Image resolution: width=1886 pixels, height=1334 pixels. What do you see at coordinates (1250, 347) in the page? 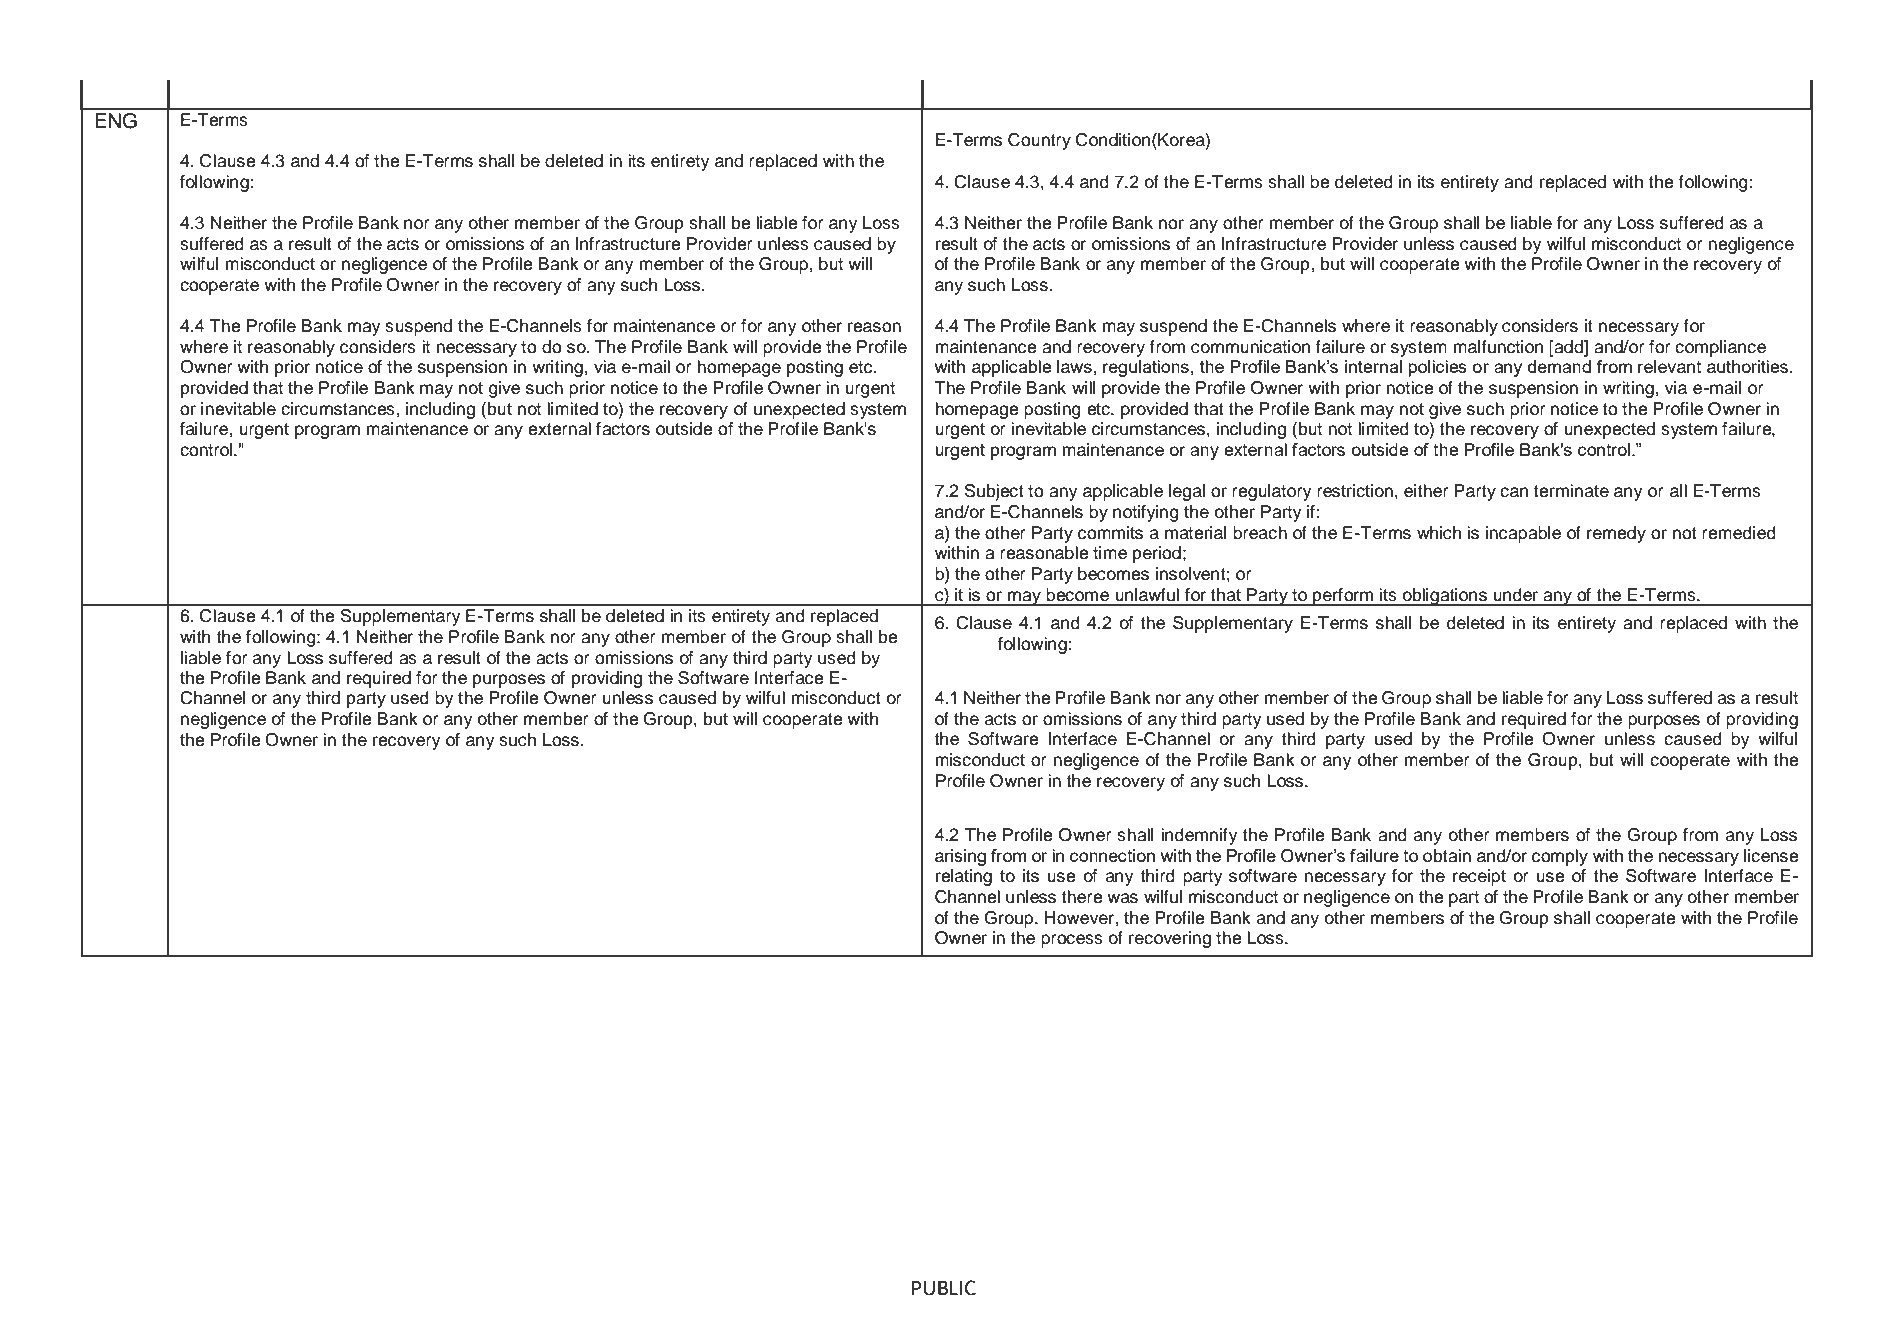
I see `communication` at bounding box center [1250, 347].
